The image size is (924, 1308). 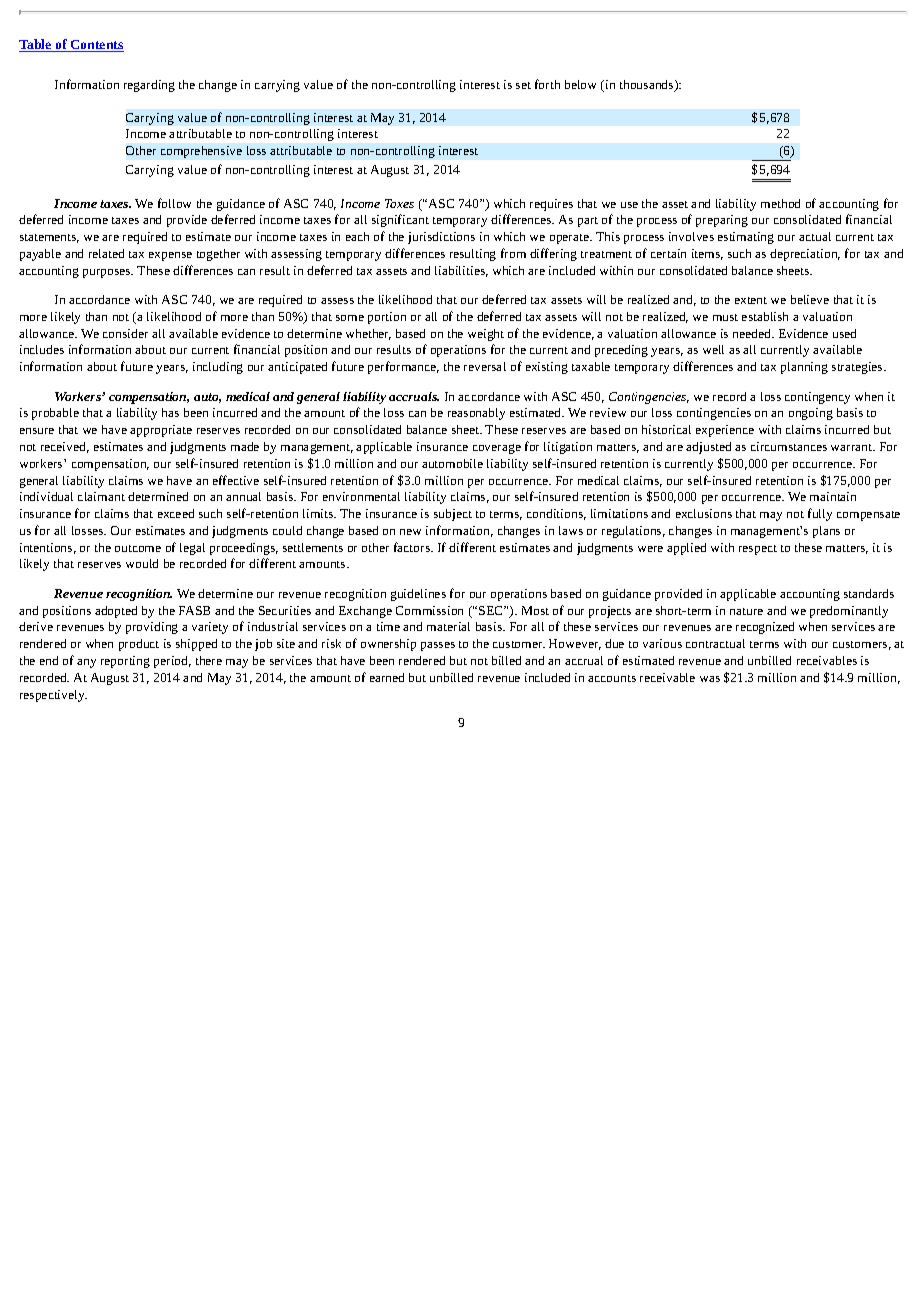 What do you see at coordinates (513, 253) in the screenshot?
I see `from` at bounding box center [513, 253].
